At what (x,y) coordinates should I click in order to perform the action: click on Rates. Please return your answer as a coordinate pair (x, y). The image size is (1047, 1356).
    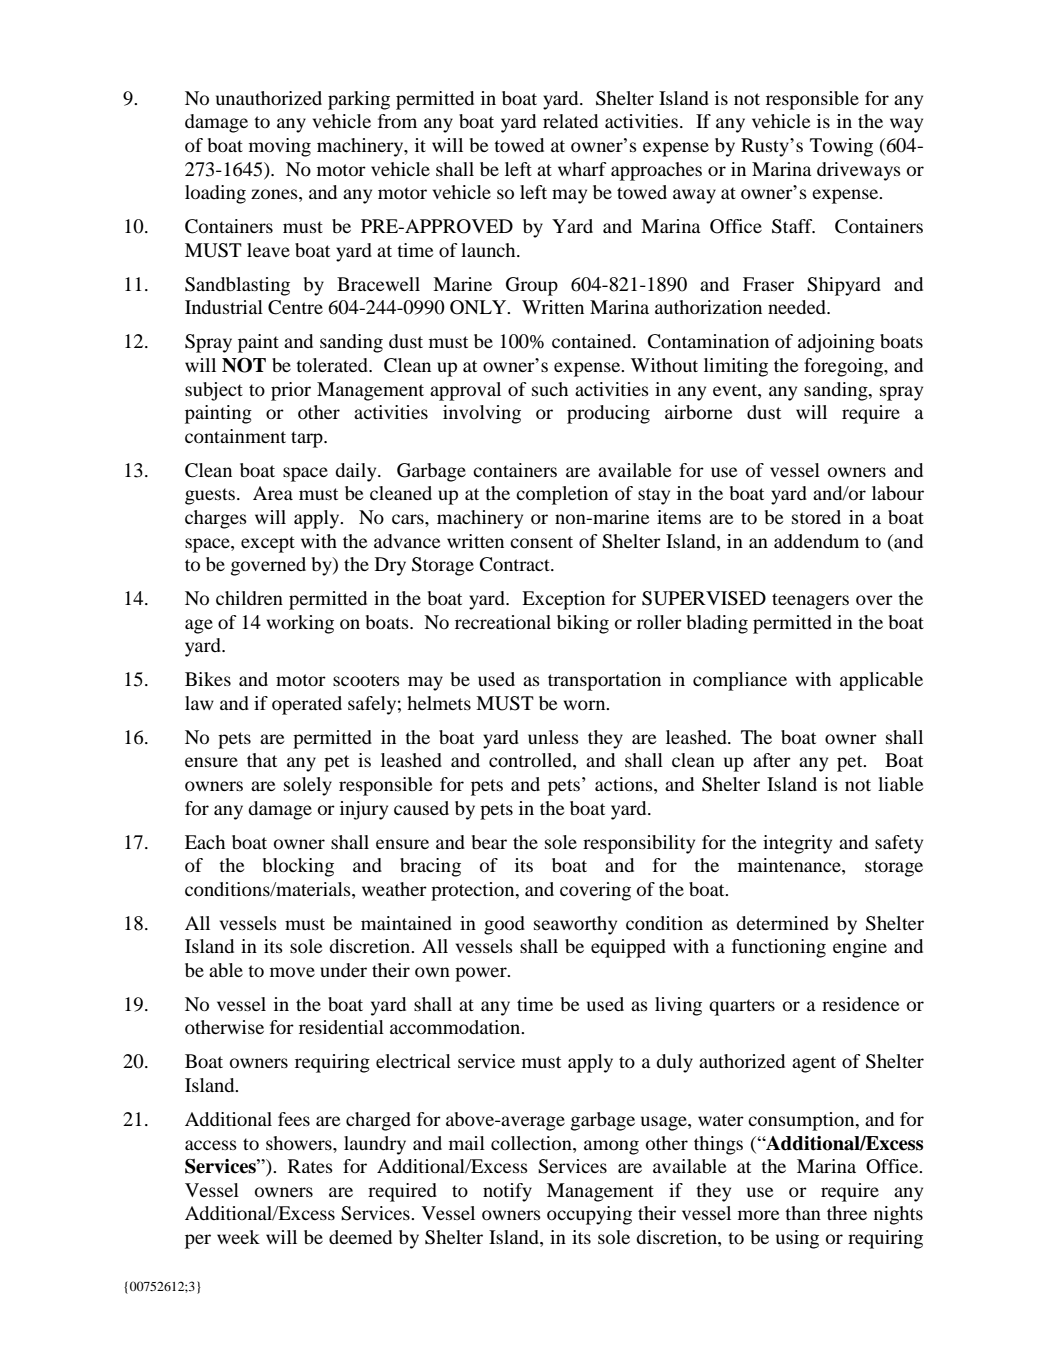
    Looking at the image, I should click on (310, 1166).
